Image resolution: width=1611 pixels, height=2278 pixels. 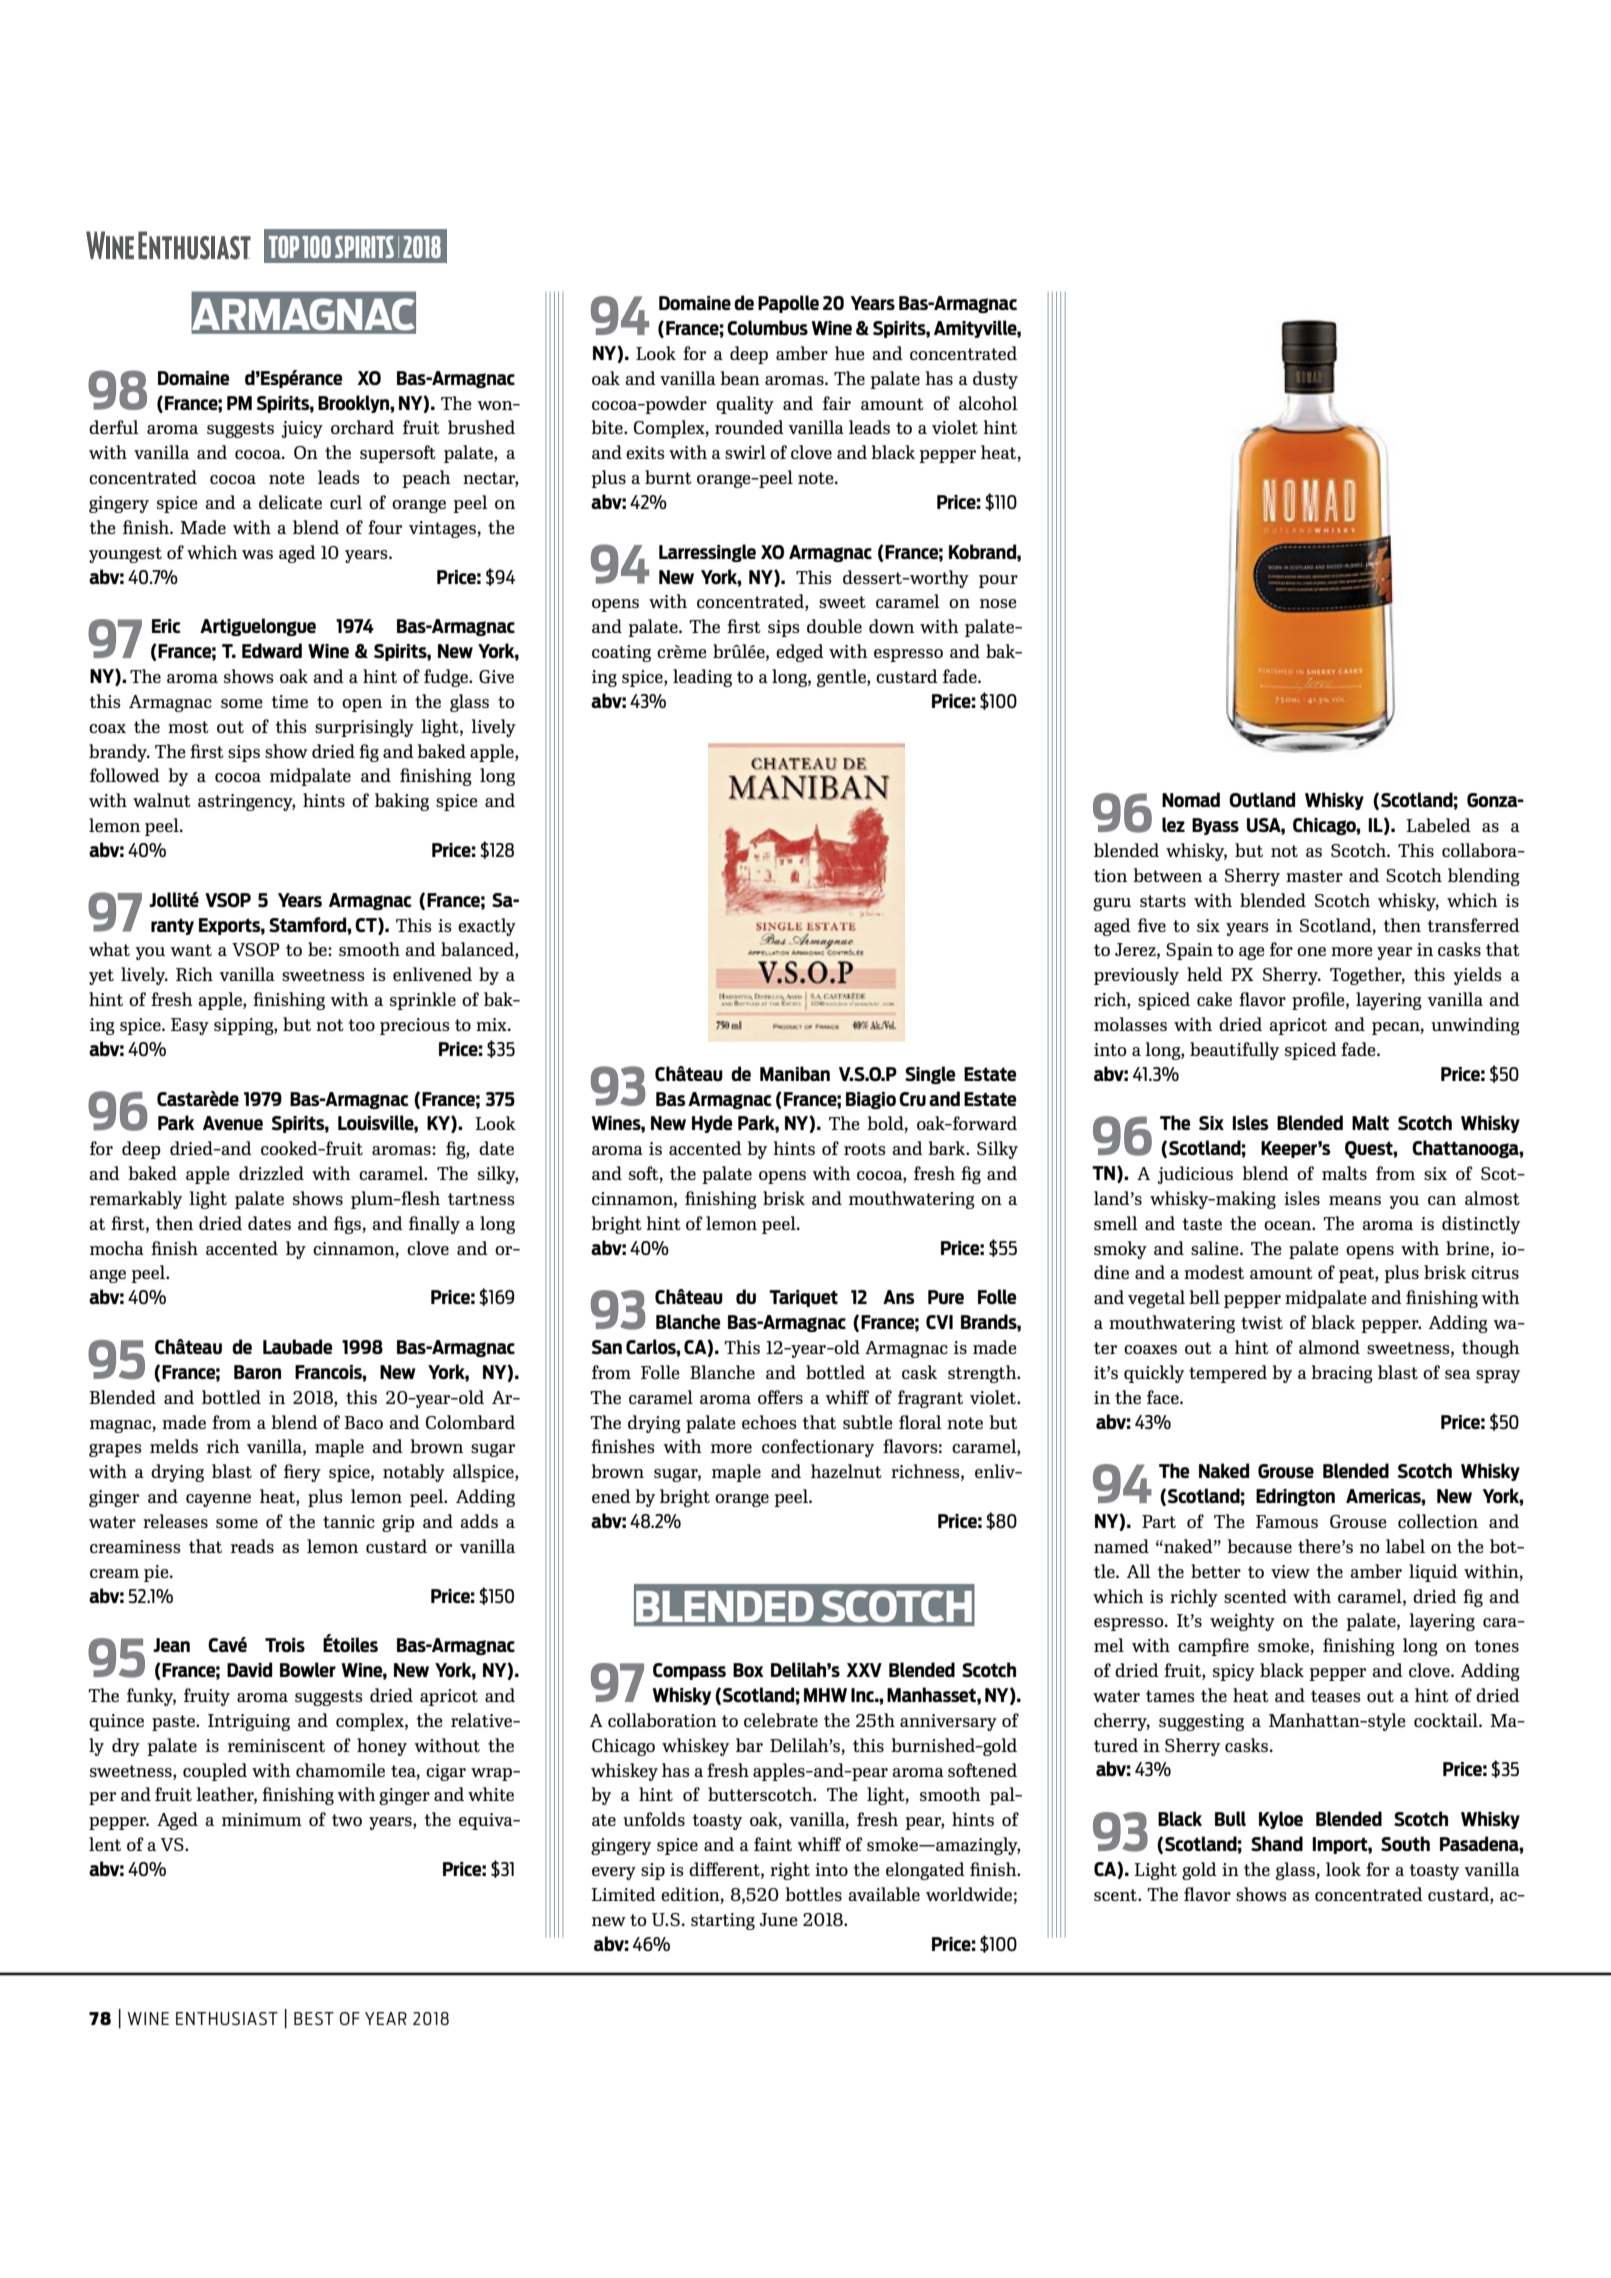 What do you see at coordinates (284, 247) in the screenshot?
I see `TOP` at bounding box center [284, 247].
